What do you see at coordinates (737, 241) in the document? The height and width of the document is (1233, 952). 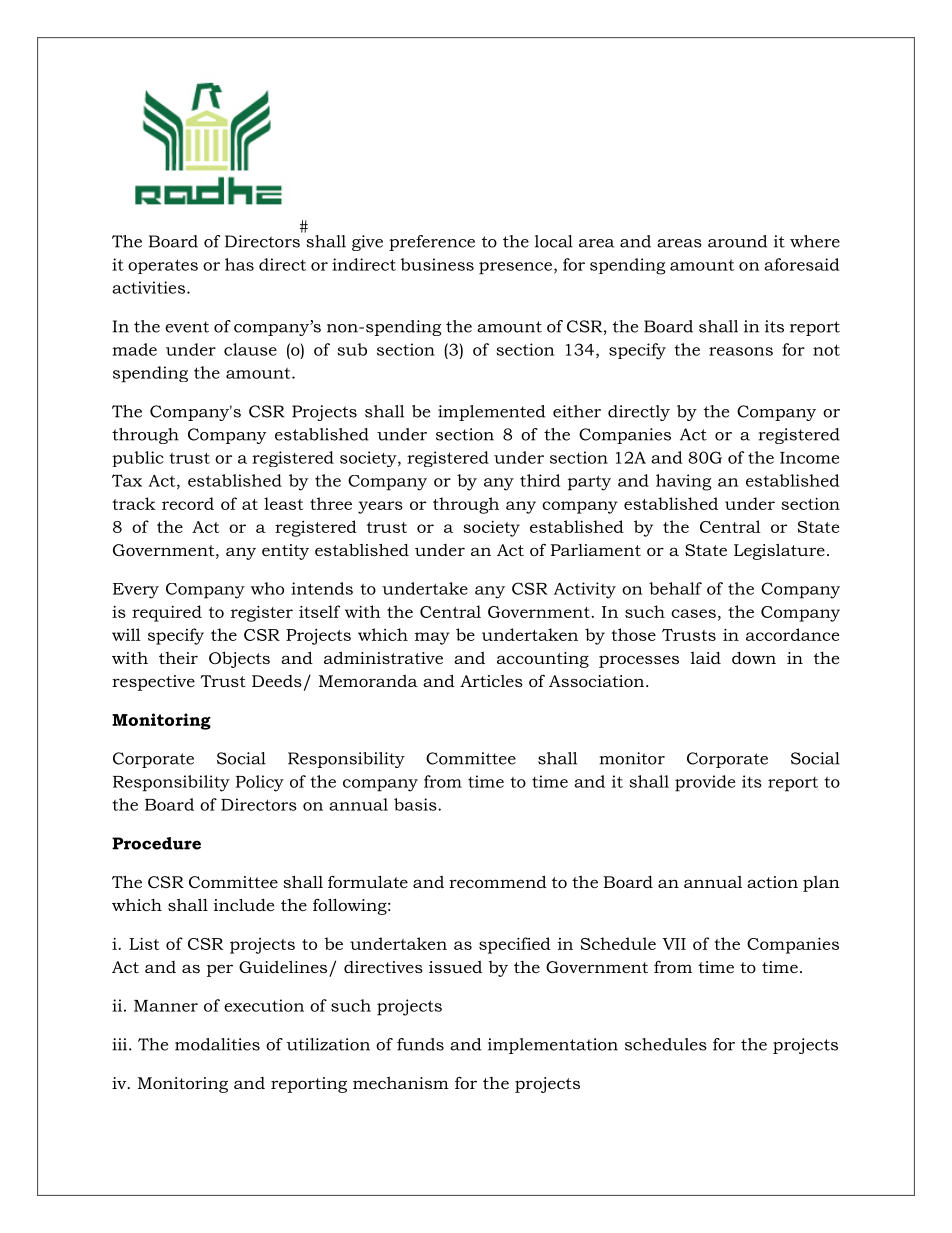 I see `around` at bounding box center [737, 241].
